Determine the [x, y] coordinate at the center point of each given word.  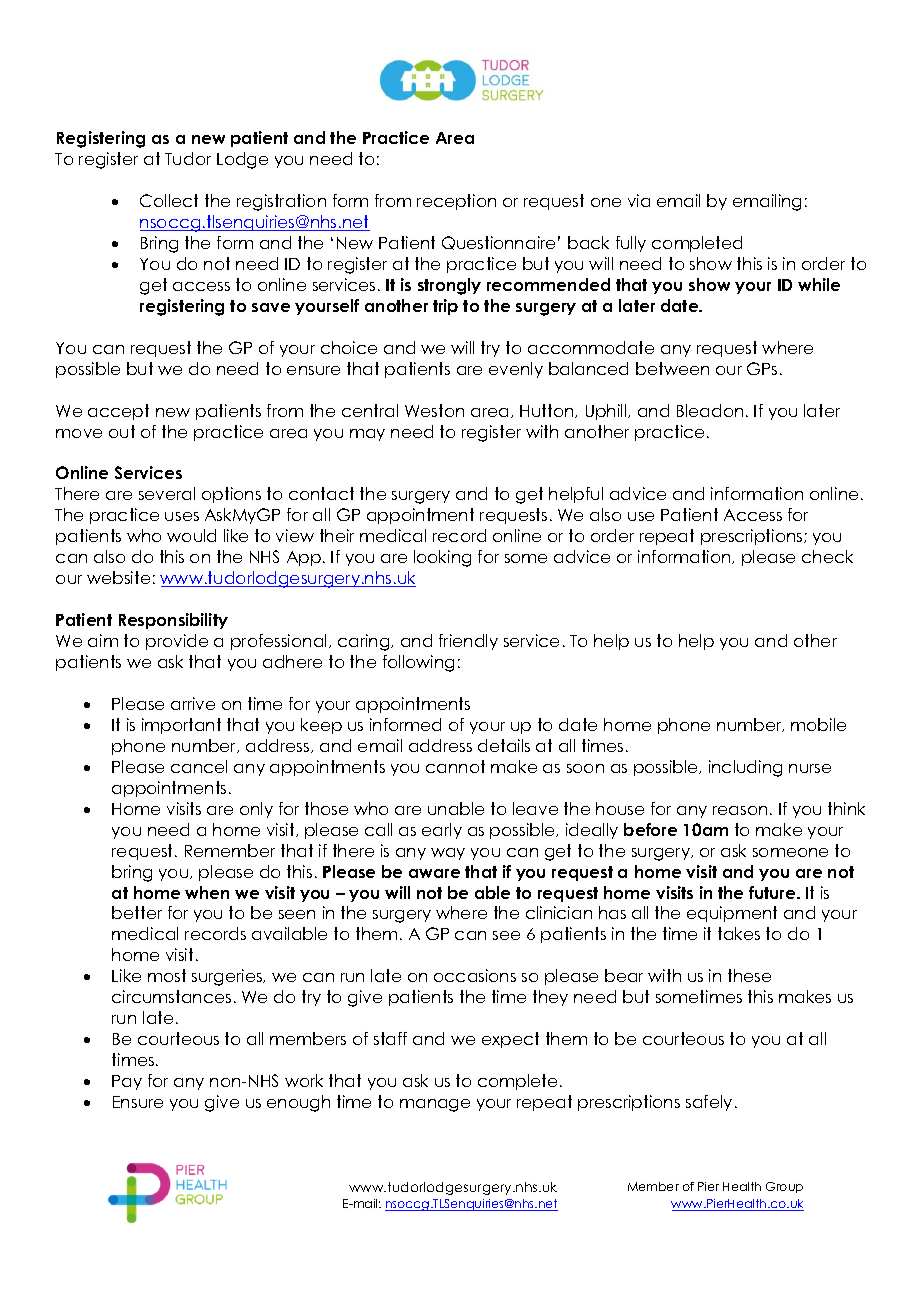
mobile [818, 724]
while [819, 284]
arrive [193, 703]
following [418, 663]
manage [435, 1105]
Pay [127, 1082]
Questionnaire [498, 243]
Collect [169, 200]
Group [784, 1187]
